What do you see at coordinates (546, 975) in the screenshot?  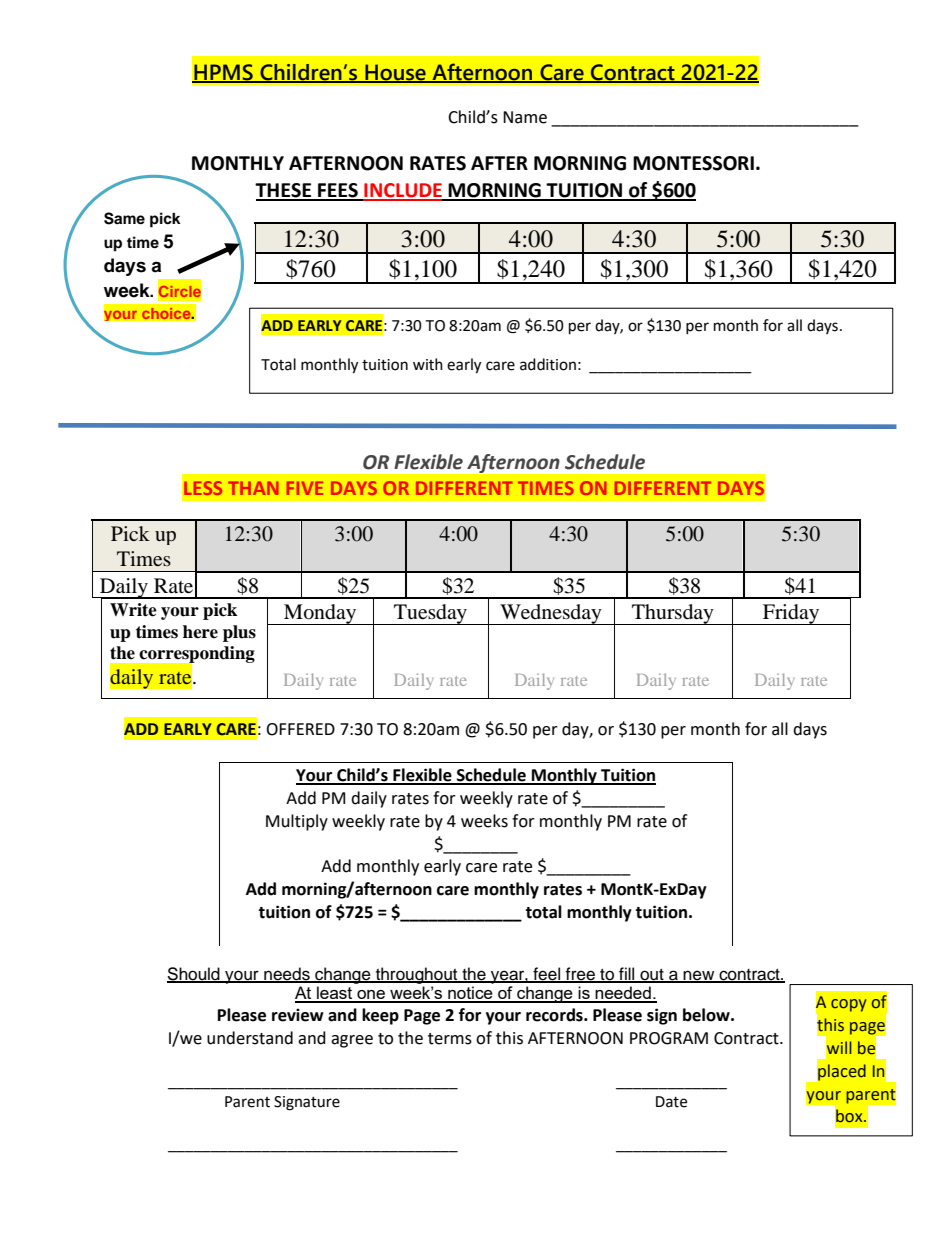 I see `feel` at bounding box center [546, 975].
